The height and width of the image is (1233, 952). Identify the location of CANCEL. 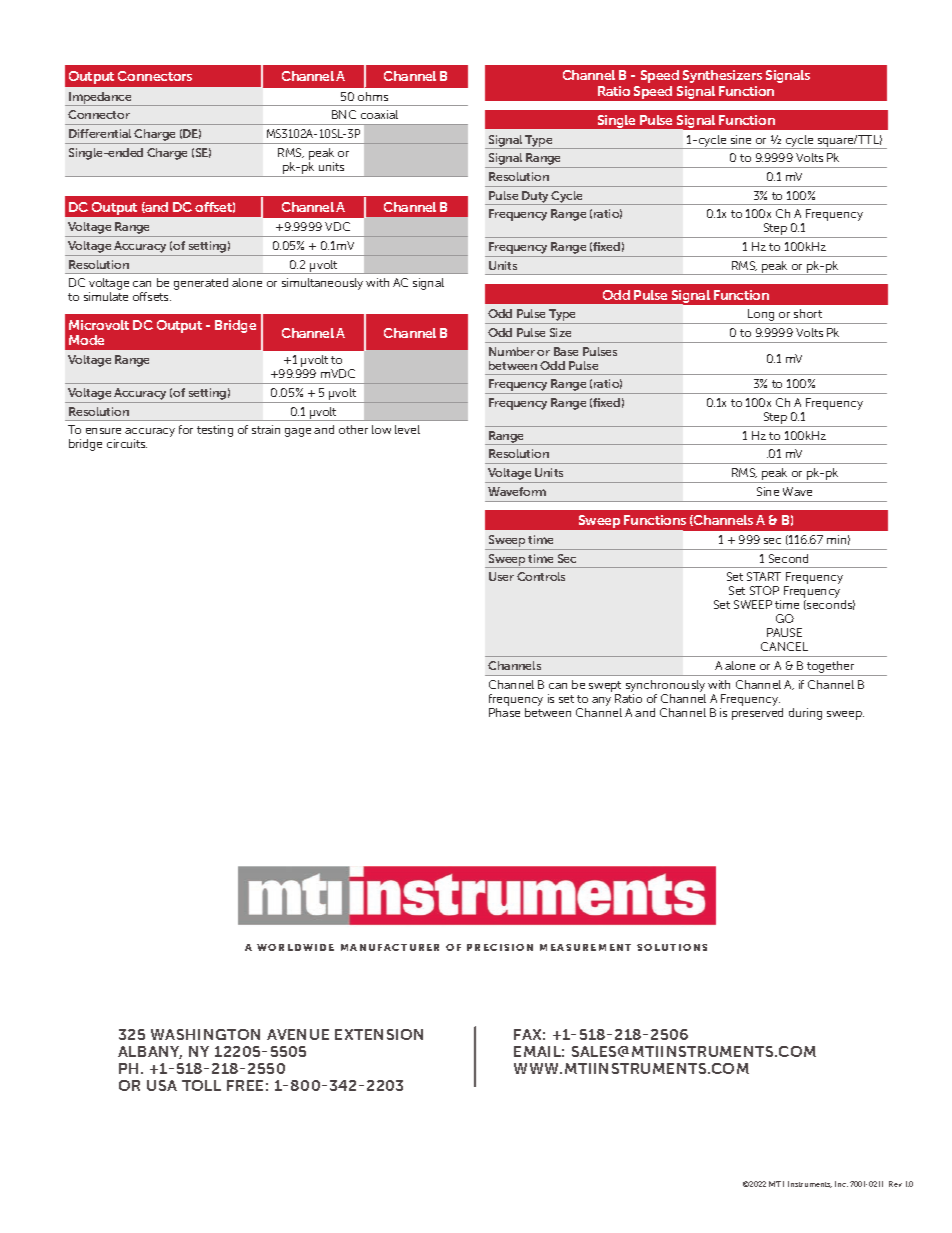
(784, 646).
